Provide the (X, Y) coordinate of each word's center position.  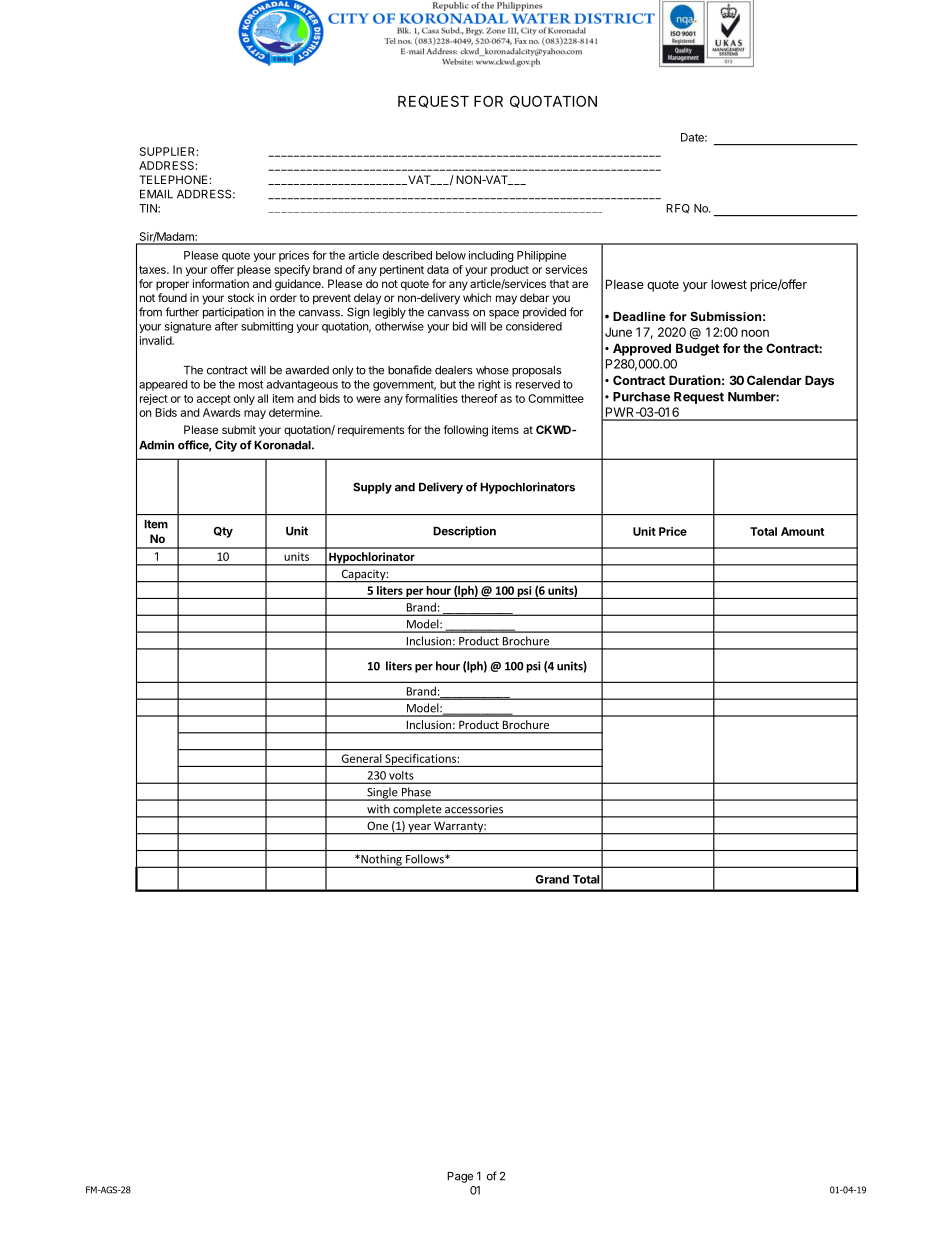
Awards (221, 412)
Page (460, 1177)
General (361, 758)
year (419, 829)
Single (382, 794)
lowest (729, 284)
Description (464, 532)
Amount (802, 531)
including (491, 256)
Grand (552, 879)
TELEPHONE (174, 179)
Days (819, 381)
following (465, 431)
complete (417, 811)
